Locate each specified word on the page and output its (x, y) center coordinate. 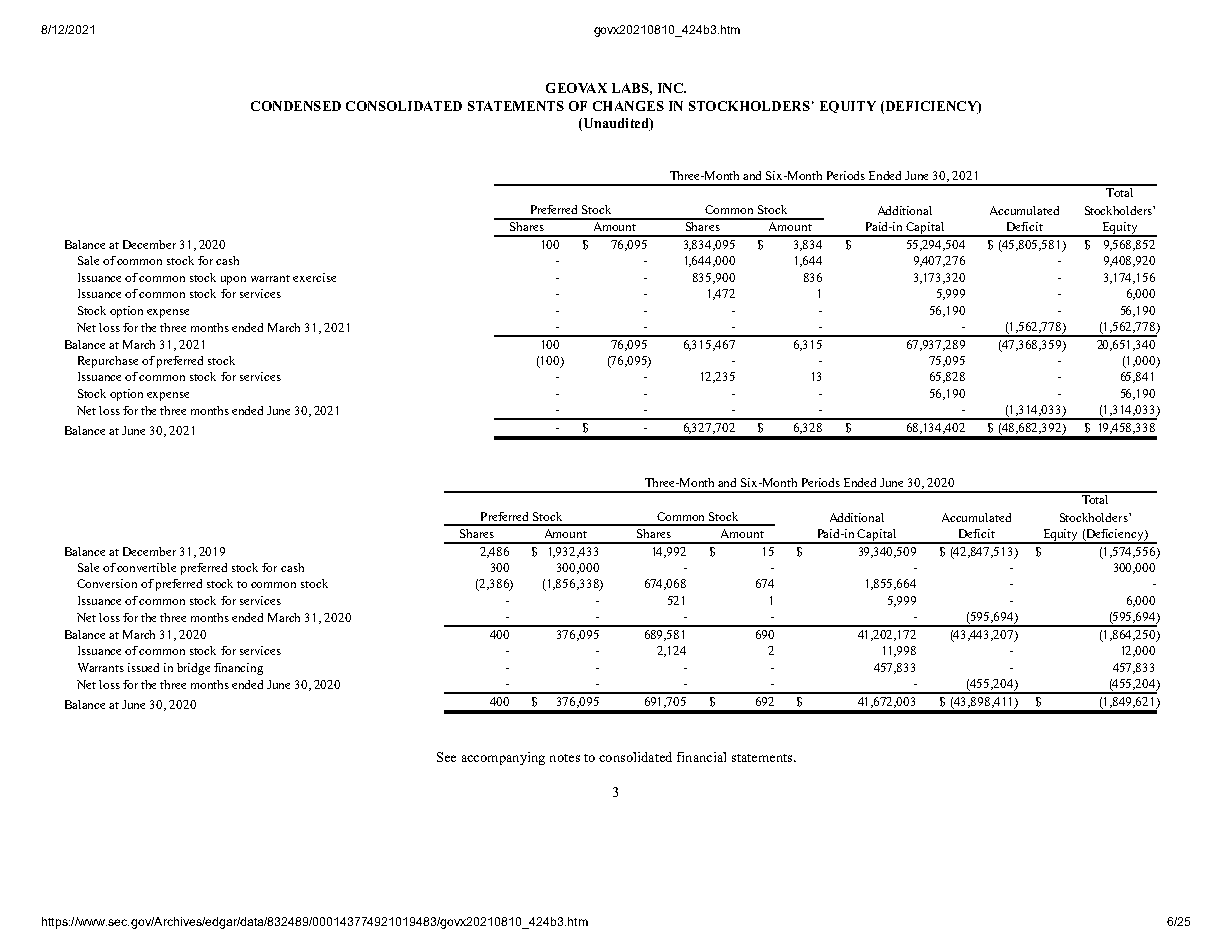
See (446, 757)
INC (671, 88)
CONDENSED (296, 106)
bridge (193, 669)
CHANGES (628, 106)
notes (565, 758)
